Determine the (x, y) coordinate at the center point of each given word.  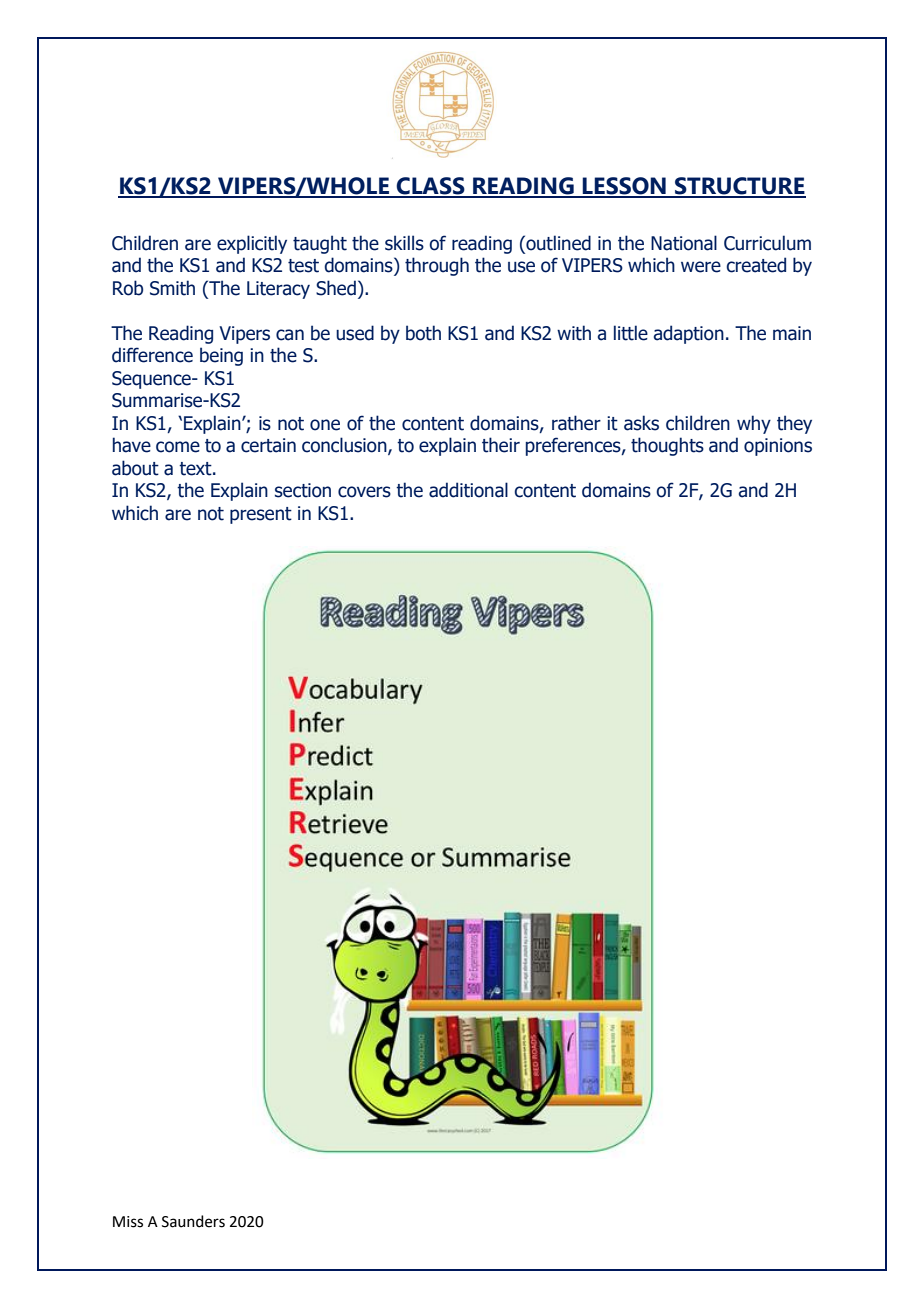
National (684, 243)
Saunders (193, 1221)
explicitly (252, 244)
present (261, 515)
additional (468, 490)
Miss (128, 1222)
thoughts (667, 446)
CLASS (431, 187)
